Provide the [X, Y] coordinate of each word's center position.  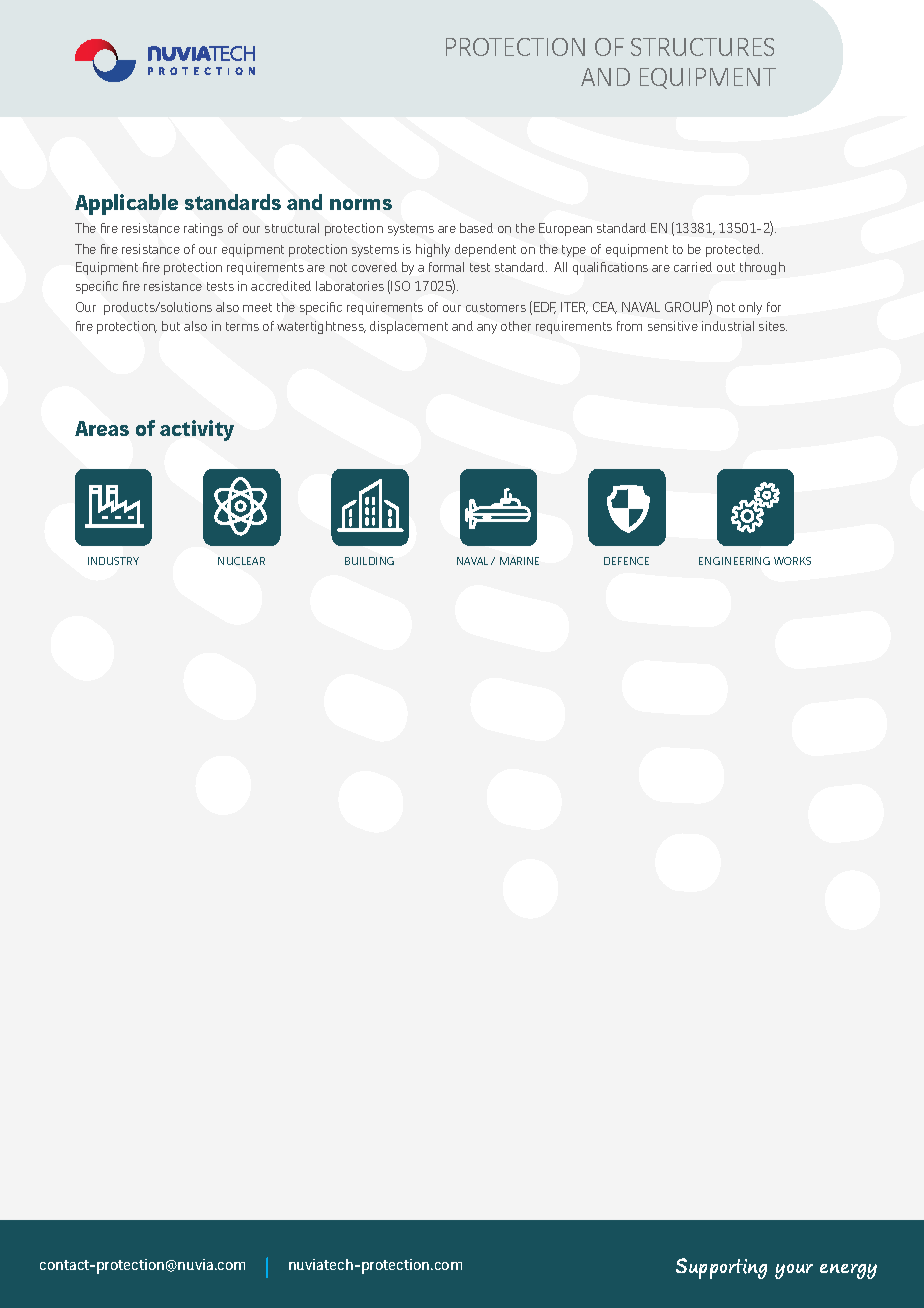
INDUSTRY [113, 561]
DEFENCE [626, 561]
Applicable [126, 204]
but [171, 326]
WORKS [792, 561]
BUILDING [369, 561]
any [487, 329]
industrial [728, 326]
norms [361, 204]
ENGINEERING [734, 561]
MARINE [519, 561]
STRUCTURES [702, 47]
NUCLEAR [241, 561]
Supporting [721, 1268]
